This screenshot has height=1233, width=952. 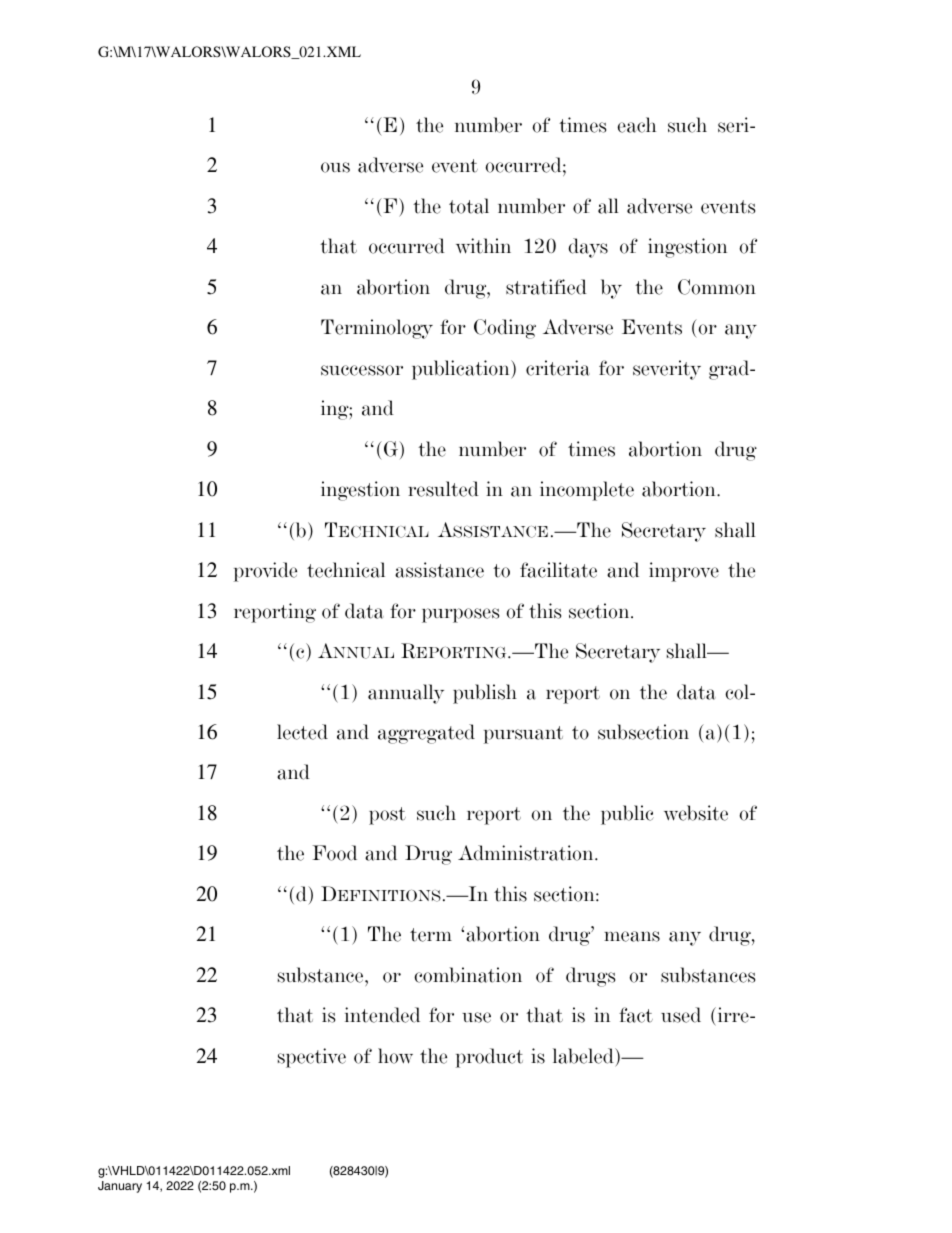 I want to click on each, so click(x=636, y=125).
